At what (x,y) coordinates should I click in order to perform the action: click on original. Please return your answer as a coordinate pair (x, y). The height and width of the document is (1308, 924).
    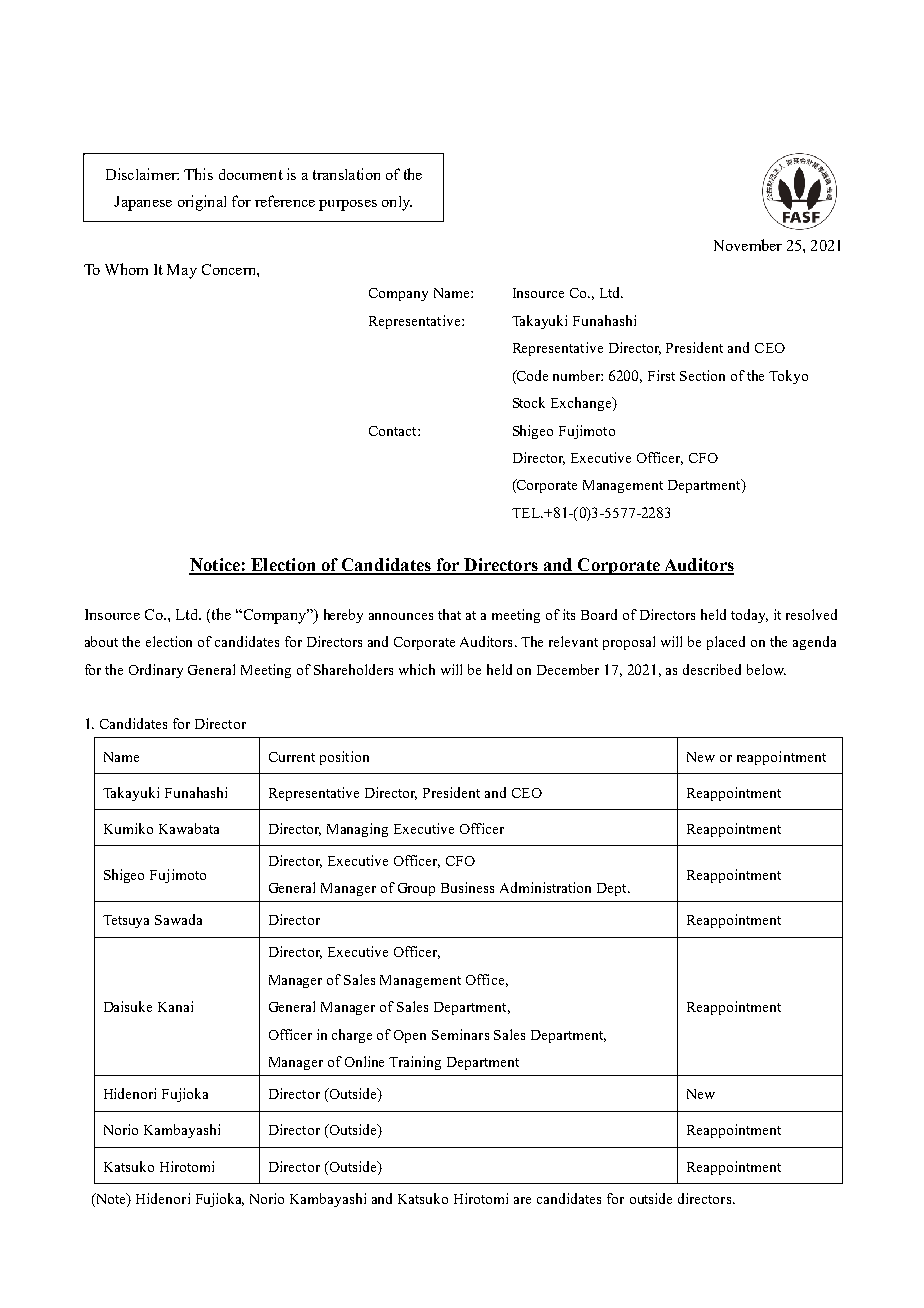
    Looking at the image, I should click on (202, 203).
